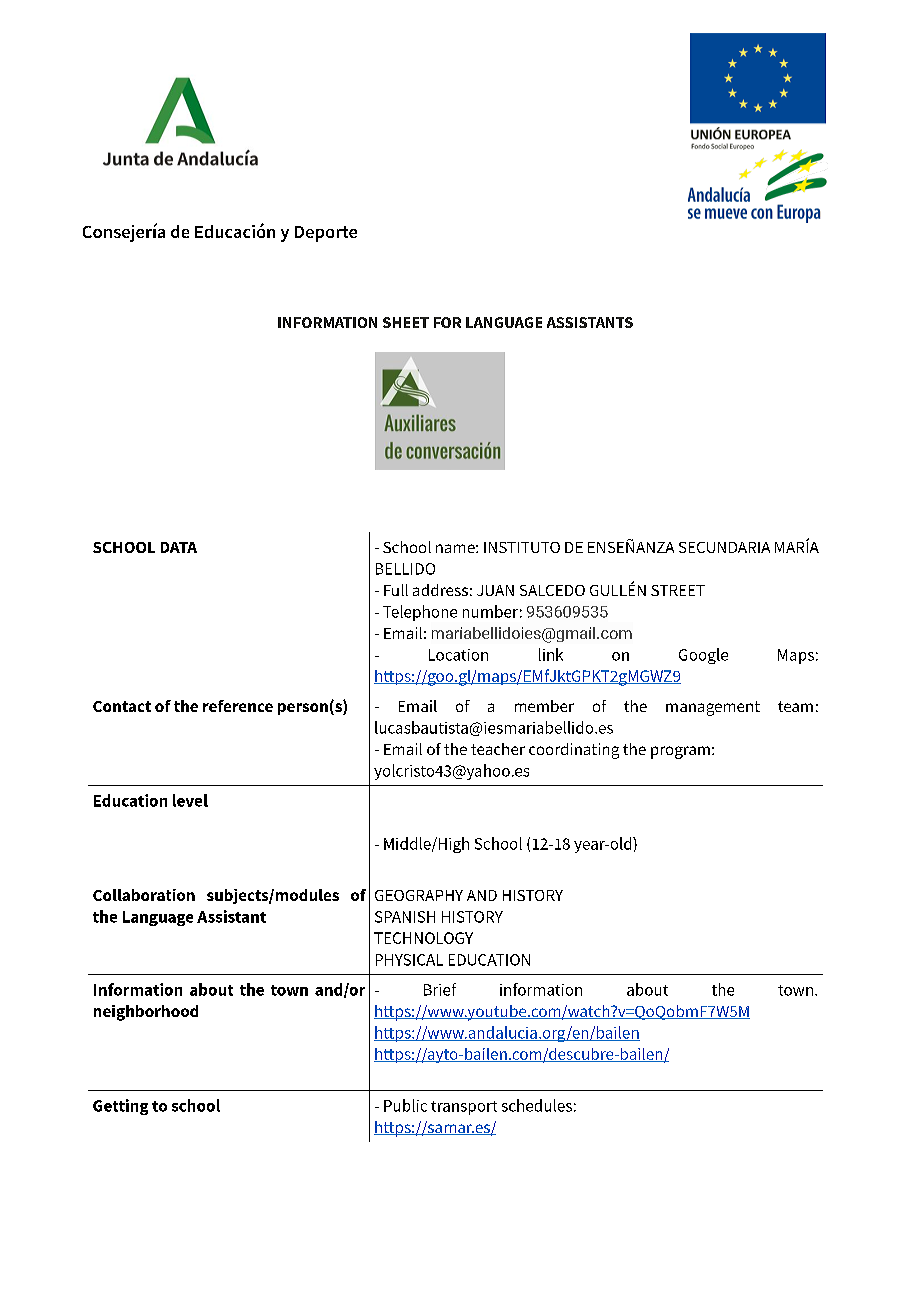  I want to click on STREET, so click(678, 590).
